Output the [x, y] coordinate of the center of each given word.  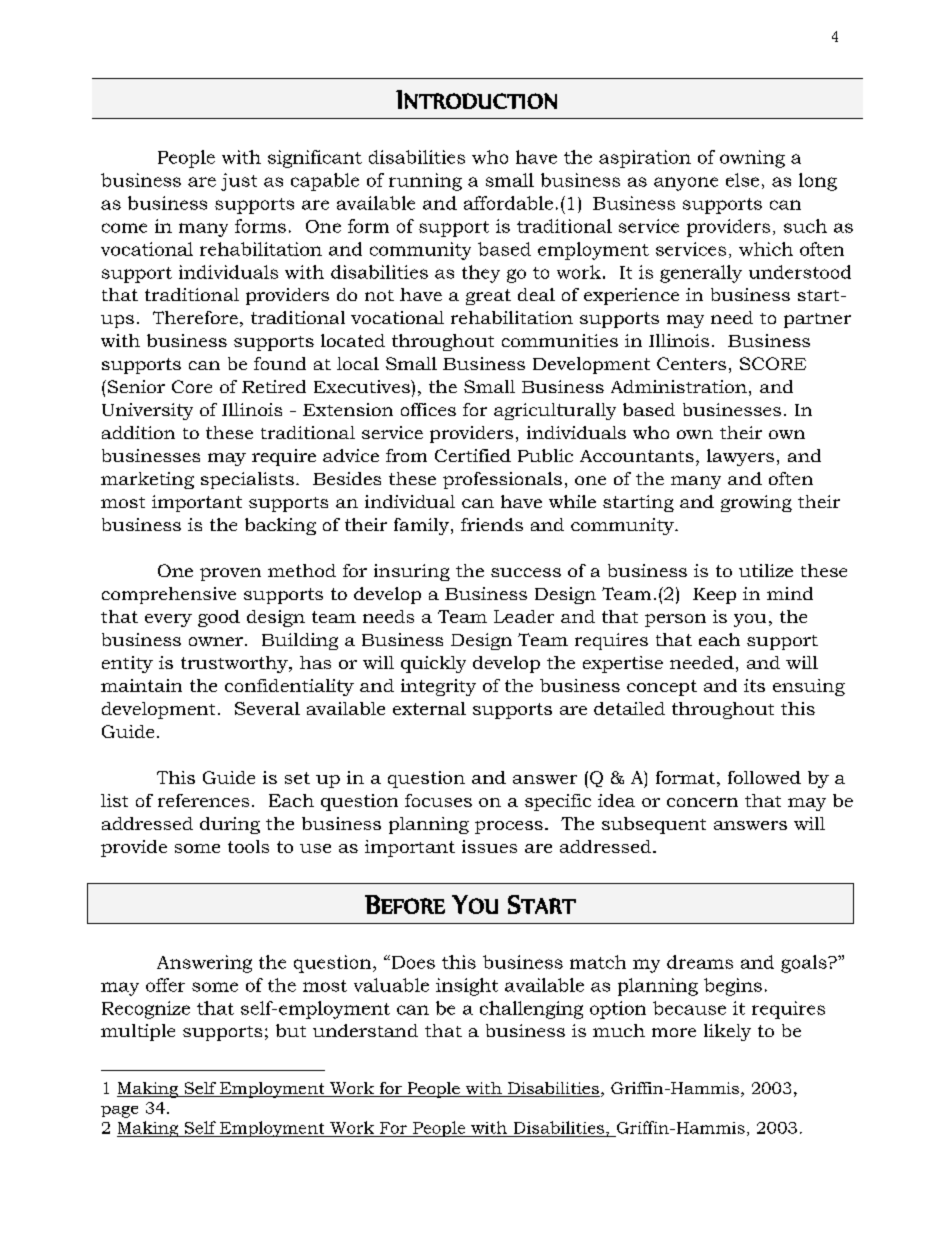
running [425, 182]
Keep [714, 596]
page [119, 1112]
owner [217, 641]
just [239, 182]
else [742, 180]
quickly [433, 664]
